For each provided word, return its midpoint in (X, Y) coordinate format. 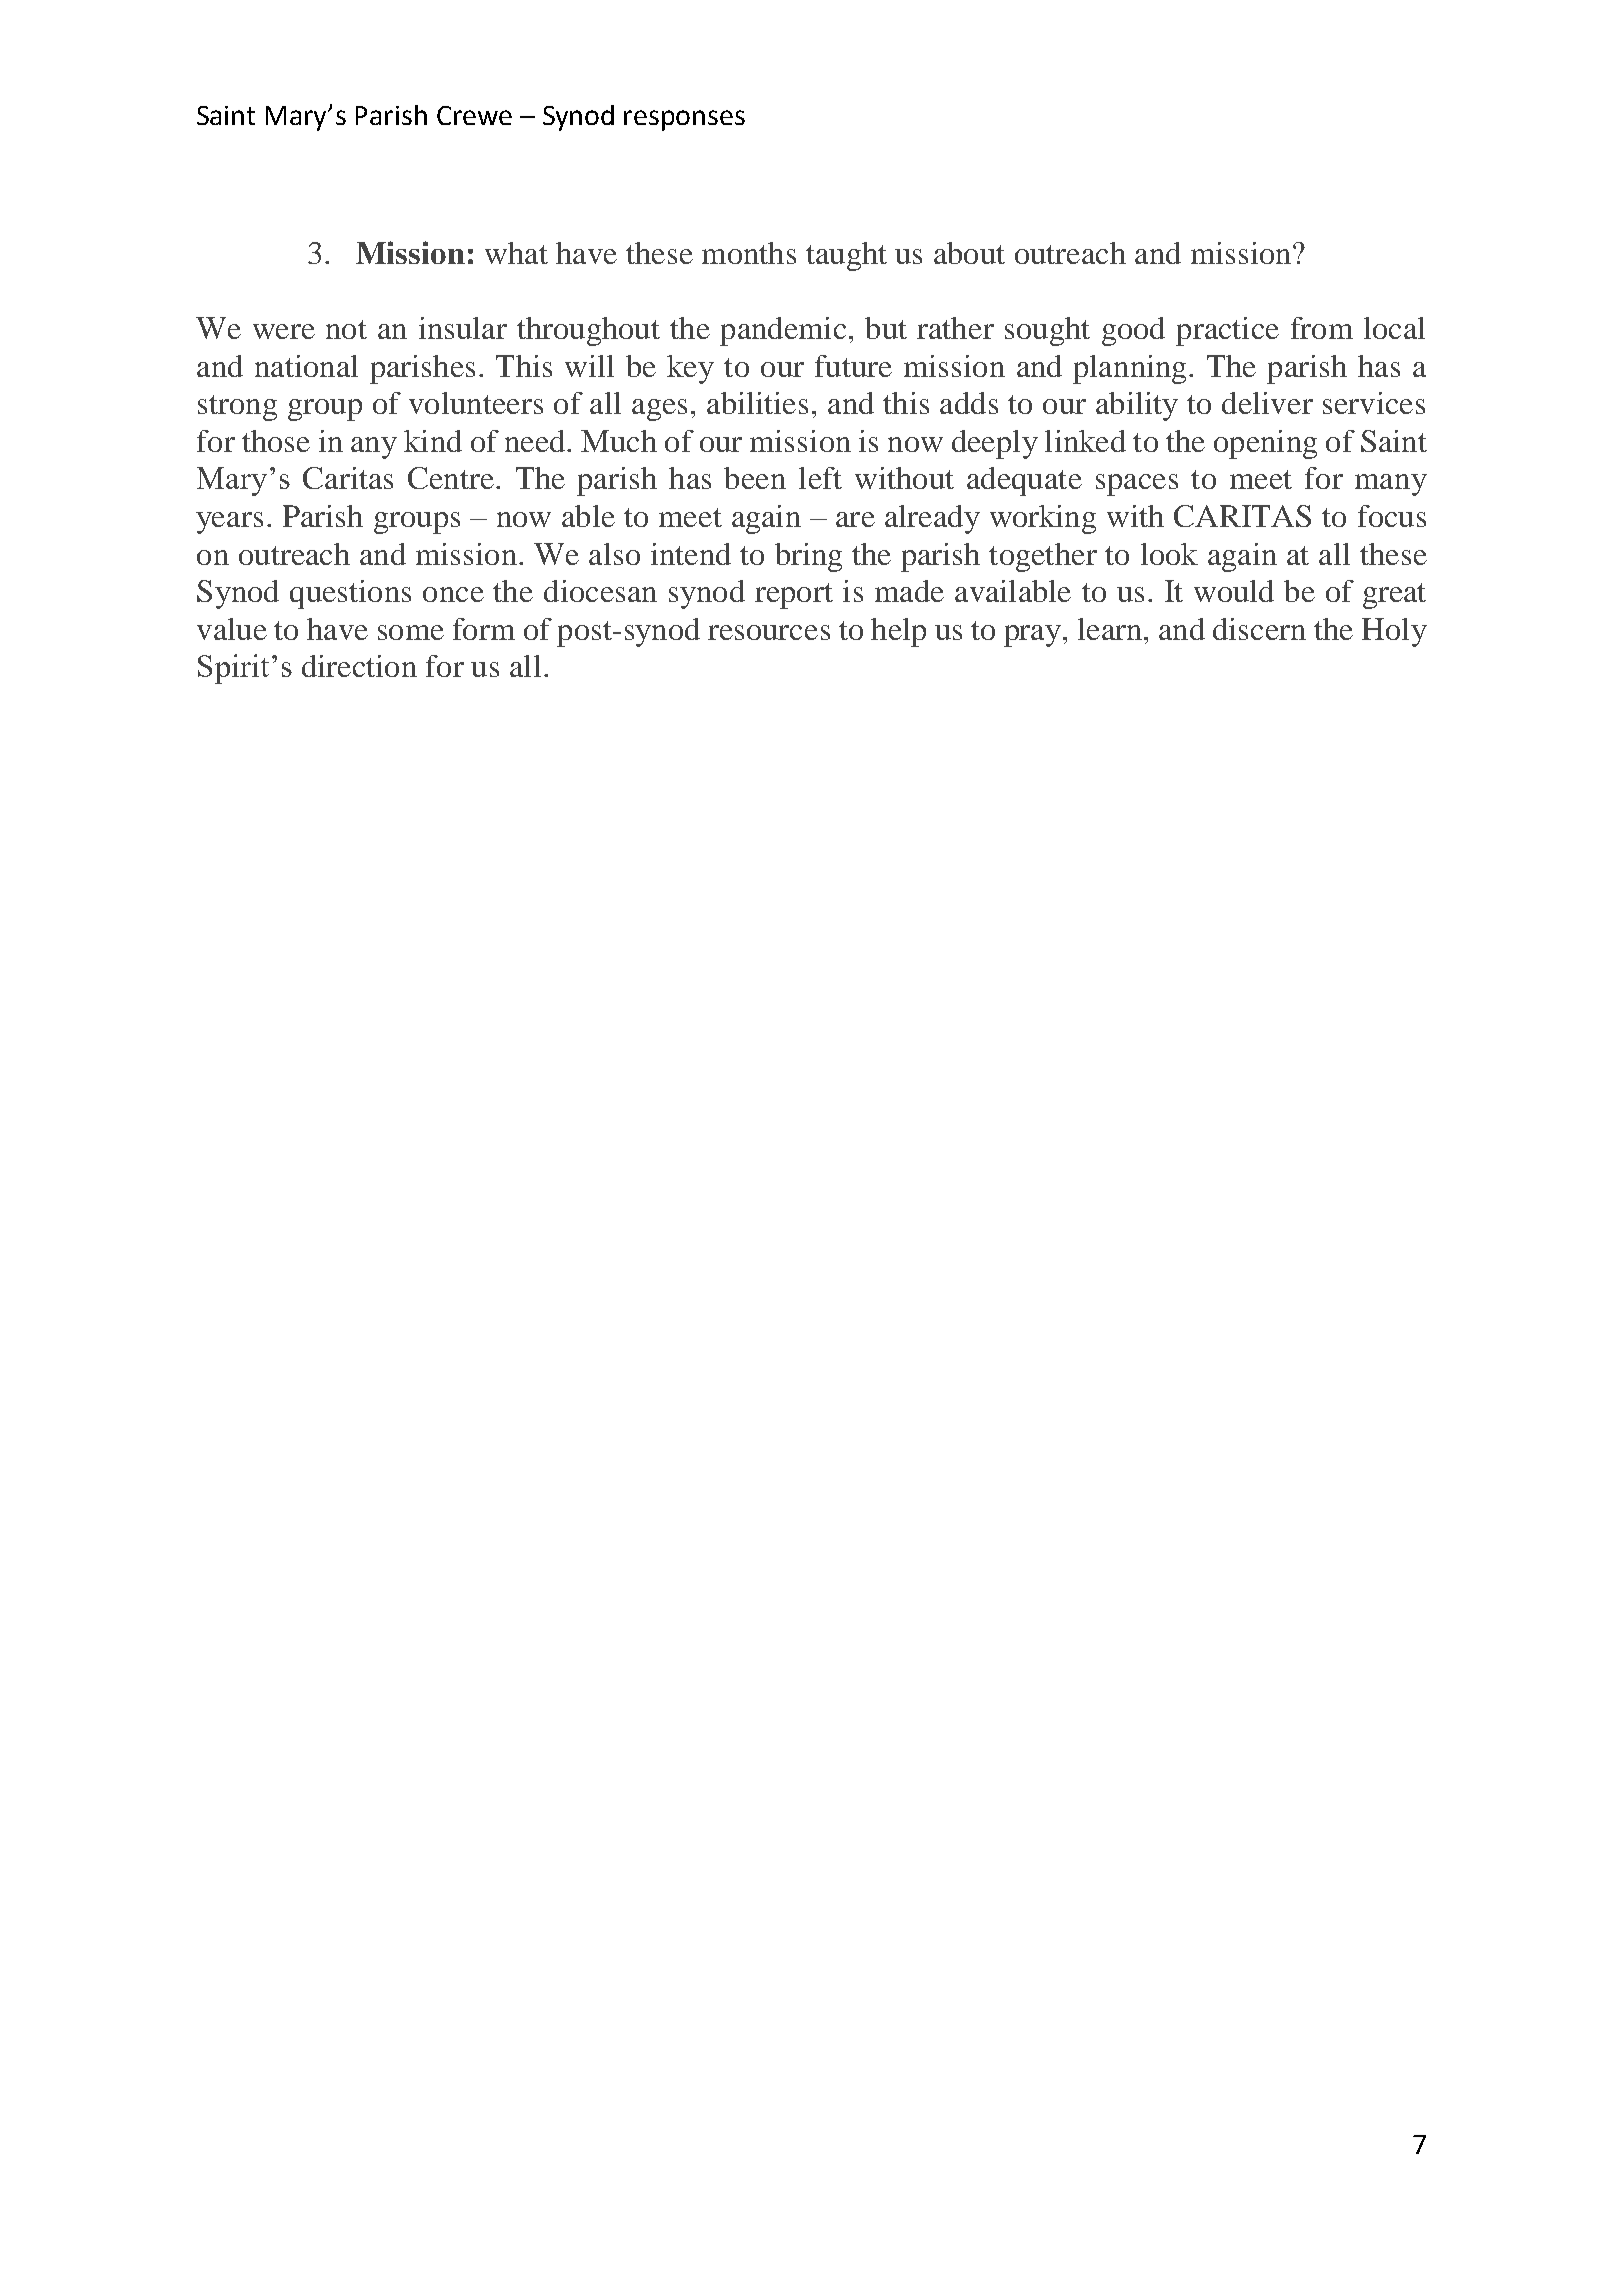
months (749, 253)
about (969, 253)
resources (769, 632)
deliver (1267, 403)
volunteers (476, 403)
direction (359, 666)
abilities (757, 403)
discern (1259, 629)
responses (684, 120)
